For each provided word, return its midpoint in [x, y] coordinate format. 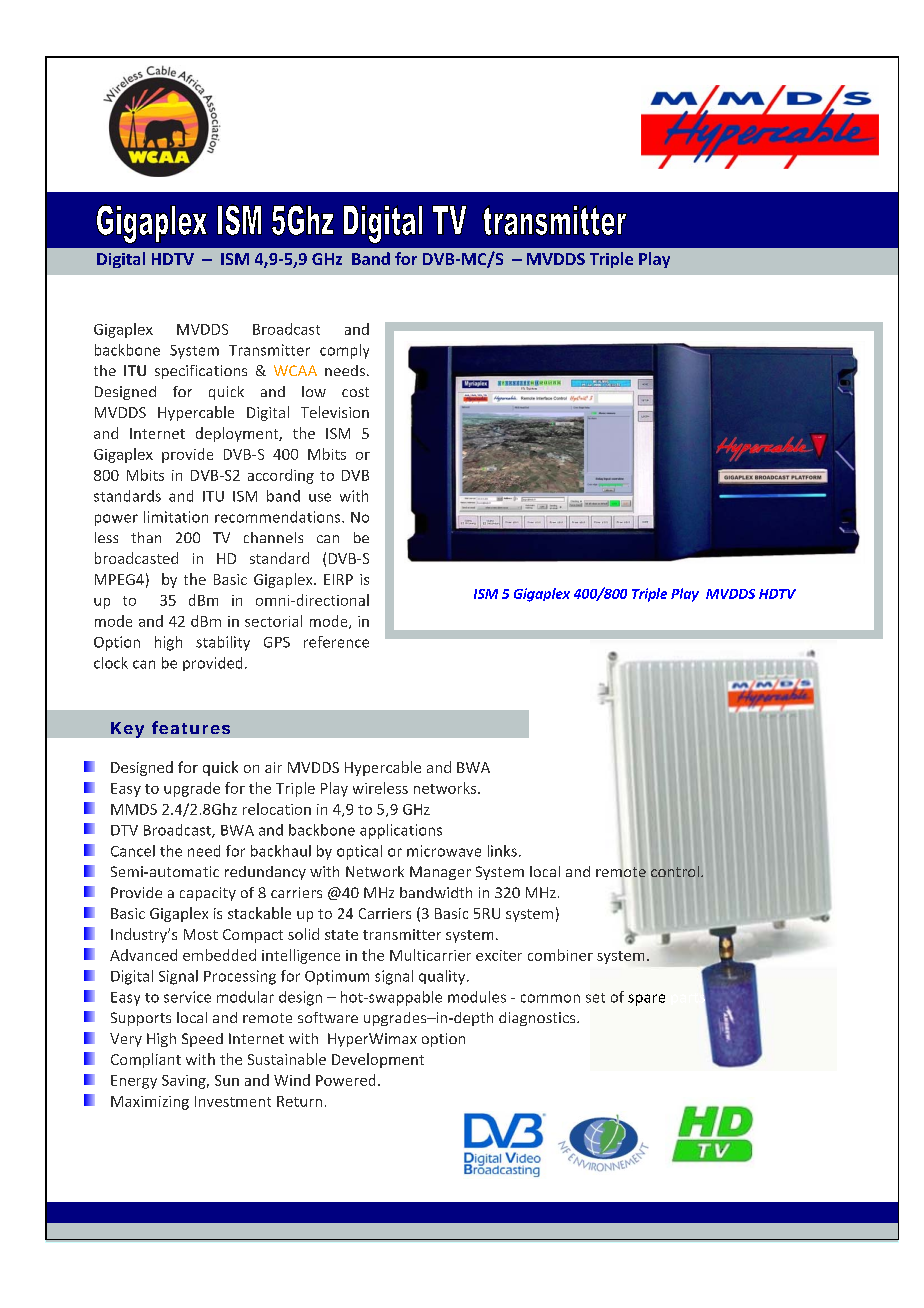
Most [201, 934]
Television [335, 412]
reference [336, 642]
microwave [444, 851]
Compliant [146, 1060]
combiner [560, 955]
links [502, 851]
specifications [201, 372]
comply [344, 351]
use [320, 497]
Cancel [133, 851]
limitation [176, 517]
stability [223, 643]
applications [401, 831]
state [341, 935]
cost [355, 392]
